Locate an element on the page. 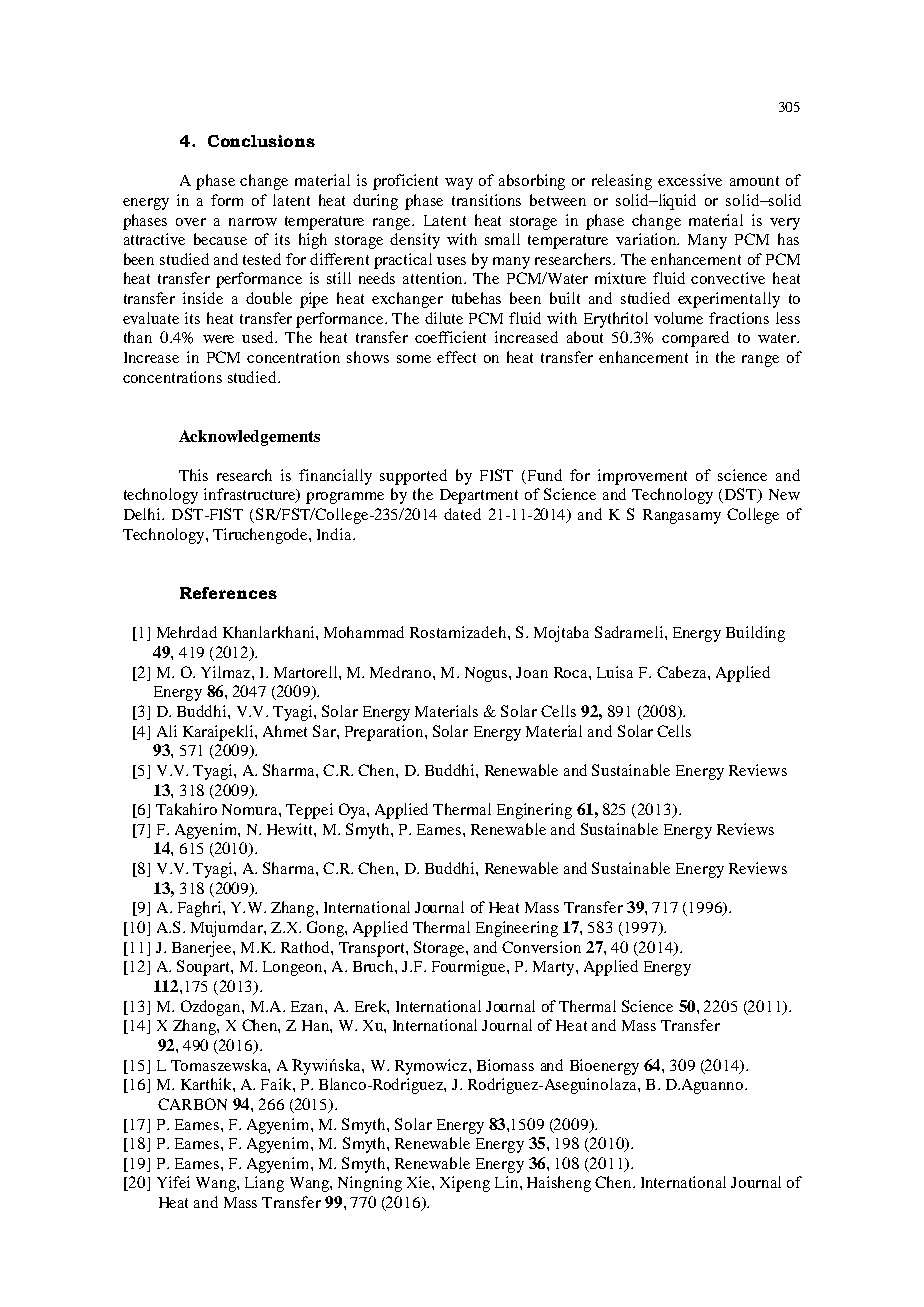 Image resolution: width=924 pixels, height=1307 pixels. Liang is located at coordinates (264, 1184).
